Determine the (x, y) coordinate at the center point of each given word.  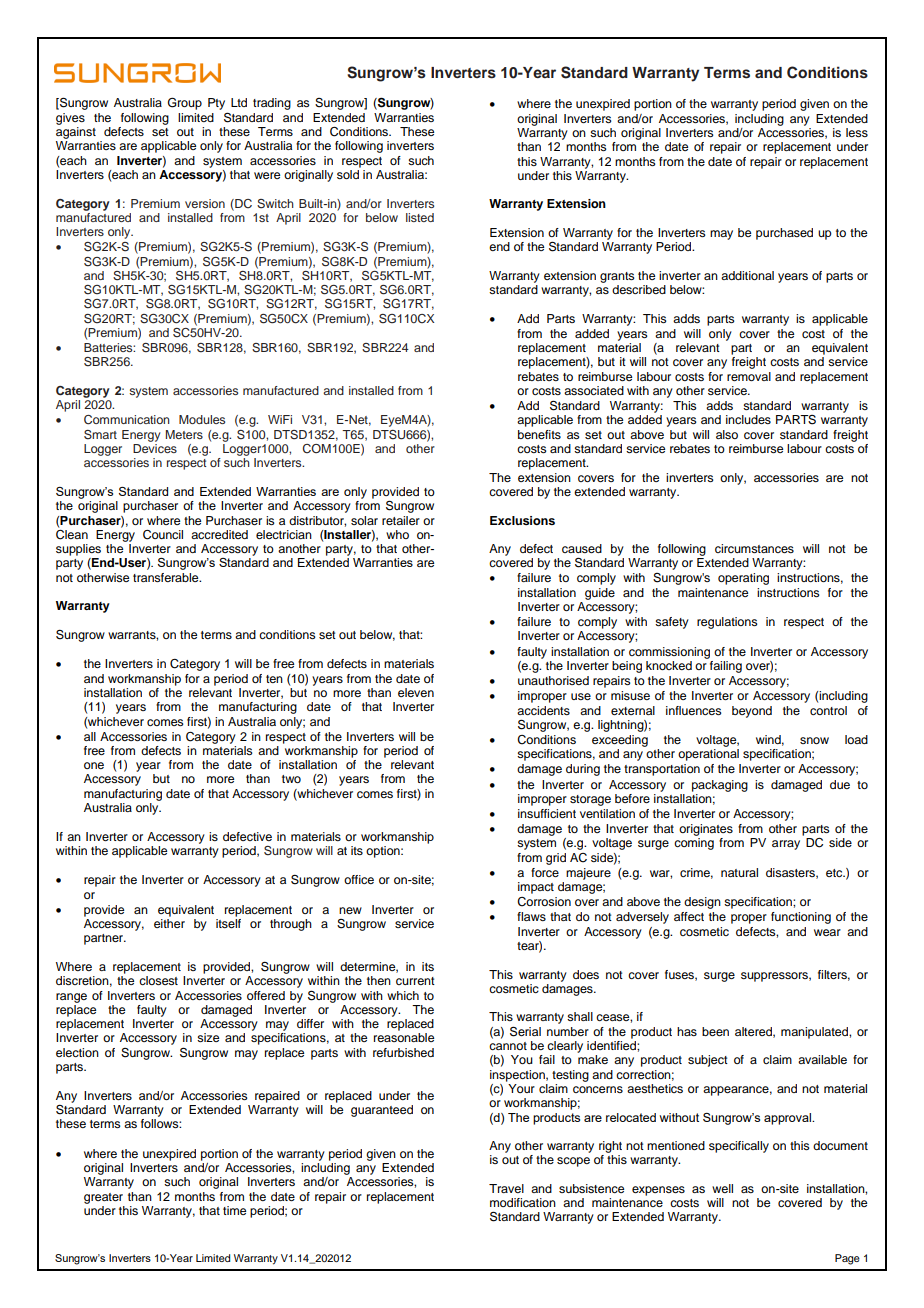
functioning (801, 918)
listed (420, 217)
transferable (167, 577)
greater (103, 1198)
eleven (416, 692)
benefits (539, 434)
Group (185, 103)
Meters (184, 434)
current (415, 981)
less (857, 132)
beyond (752, 712)
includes (748, 419)
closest (158, 980)
